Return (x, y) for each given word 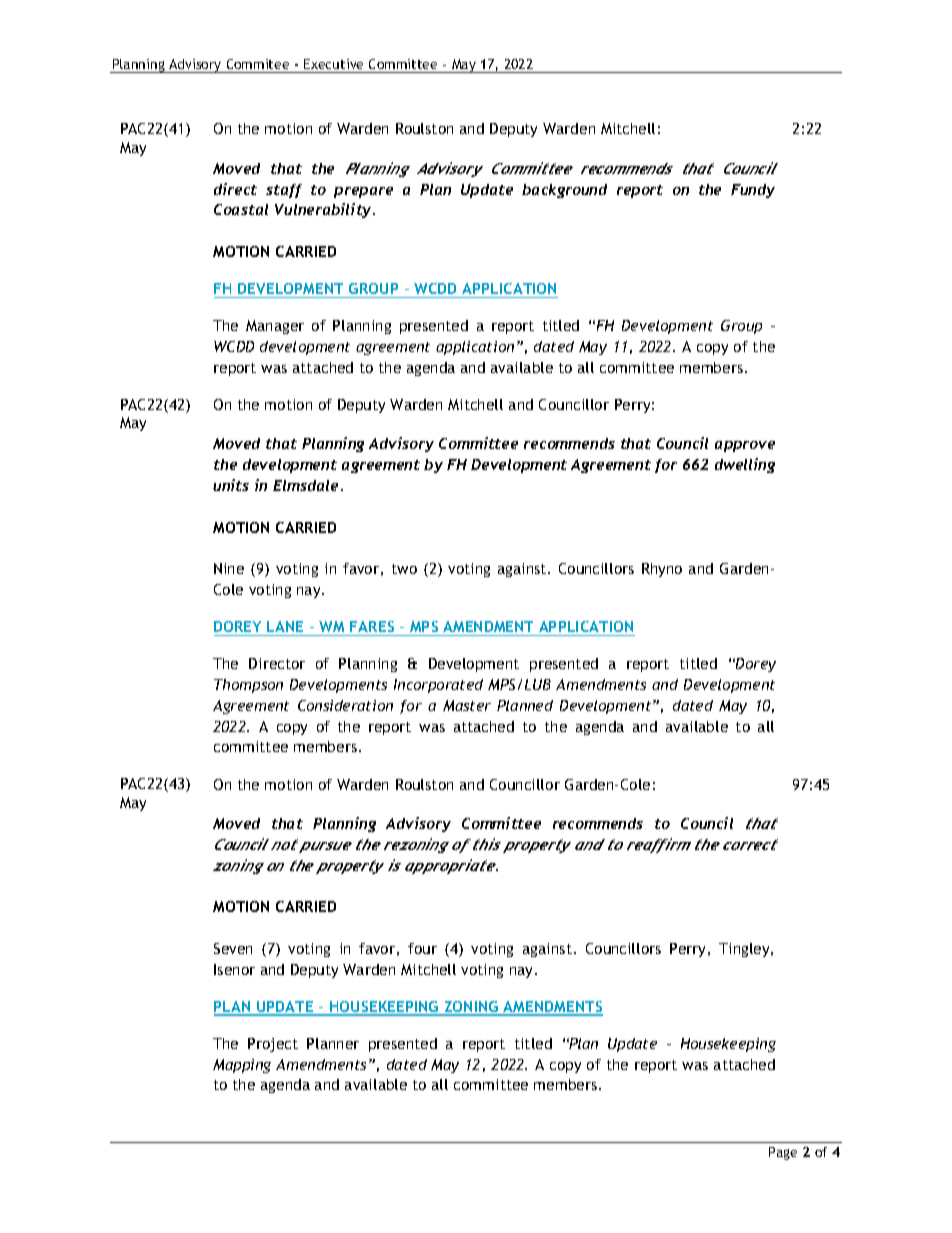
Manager (275, 327)
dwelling (745, 465)
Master (467, 705)
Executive (333, 64)
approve (745, 446)
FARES (372, 626)
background (564, 191)
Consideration (345, 705)
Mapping (242, 1066)
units (231, 485)
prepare (363, 192)
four (422, 948)
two (404, 569)
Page (783, 1153)
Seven (233, 948)
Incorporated (438, 686)
